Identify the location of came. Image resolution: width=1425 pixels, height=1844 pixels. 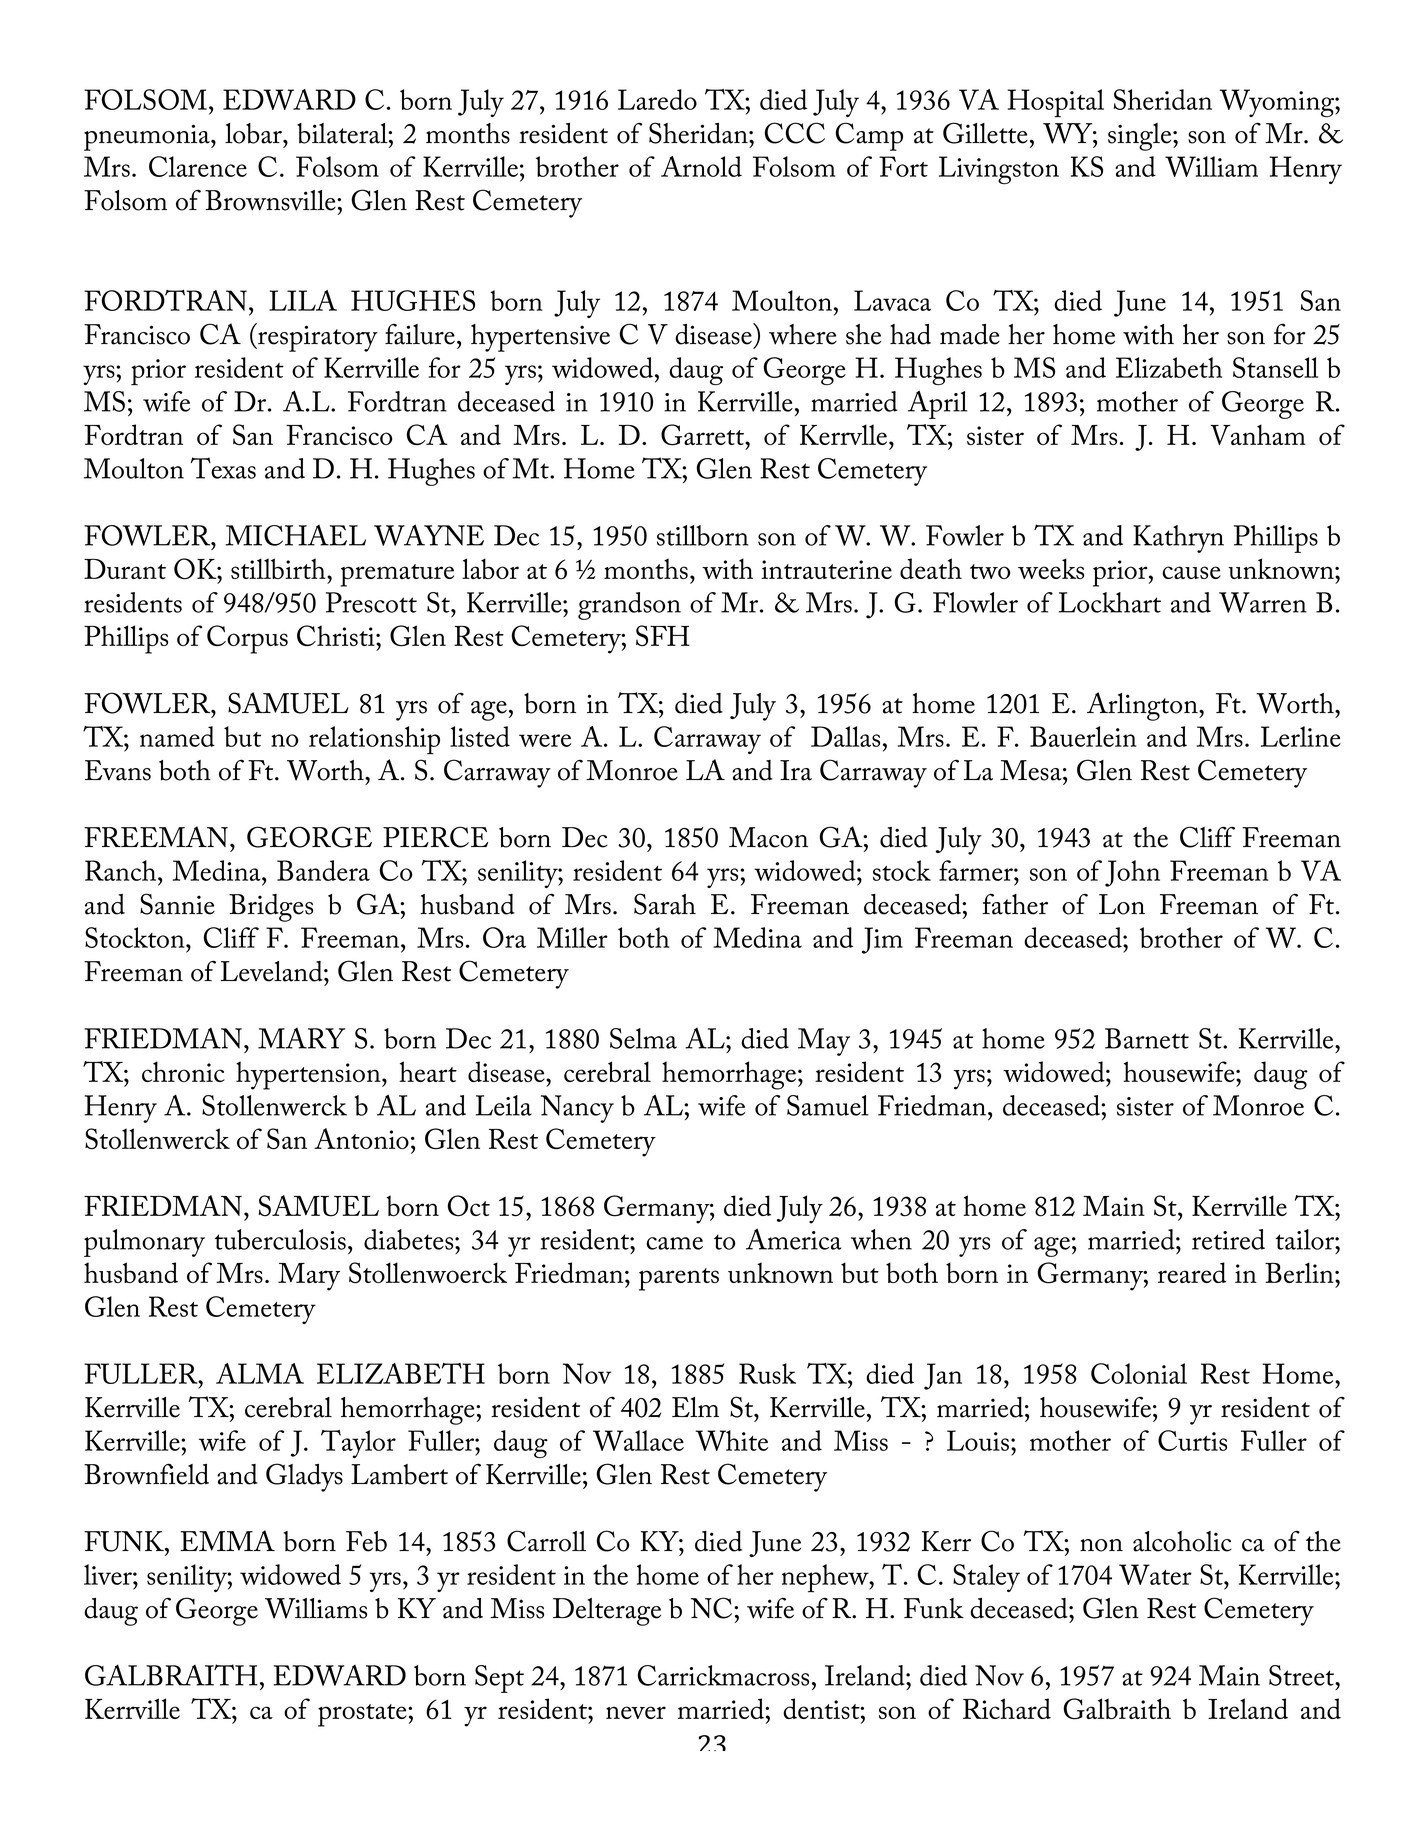
(674, 1243).
